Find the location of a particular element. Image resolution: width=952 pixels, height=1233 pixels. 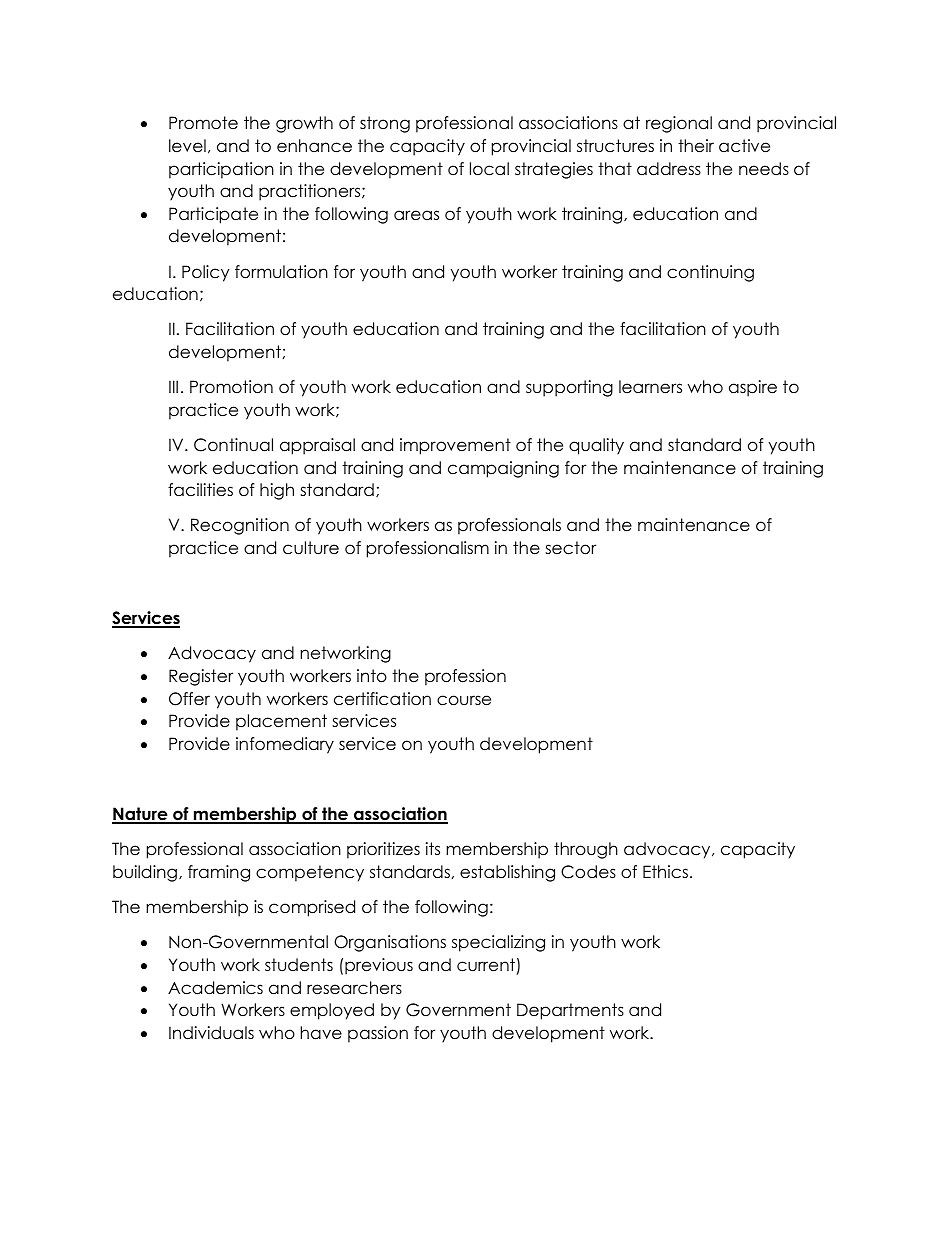

their is located at coordinates (696, 146).
